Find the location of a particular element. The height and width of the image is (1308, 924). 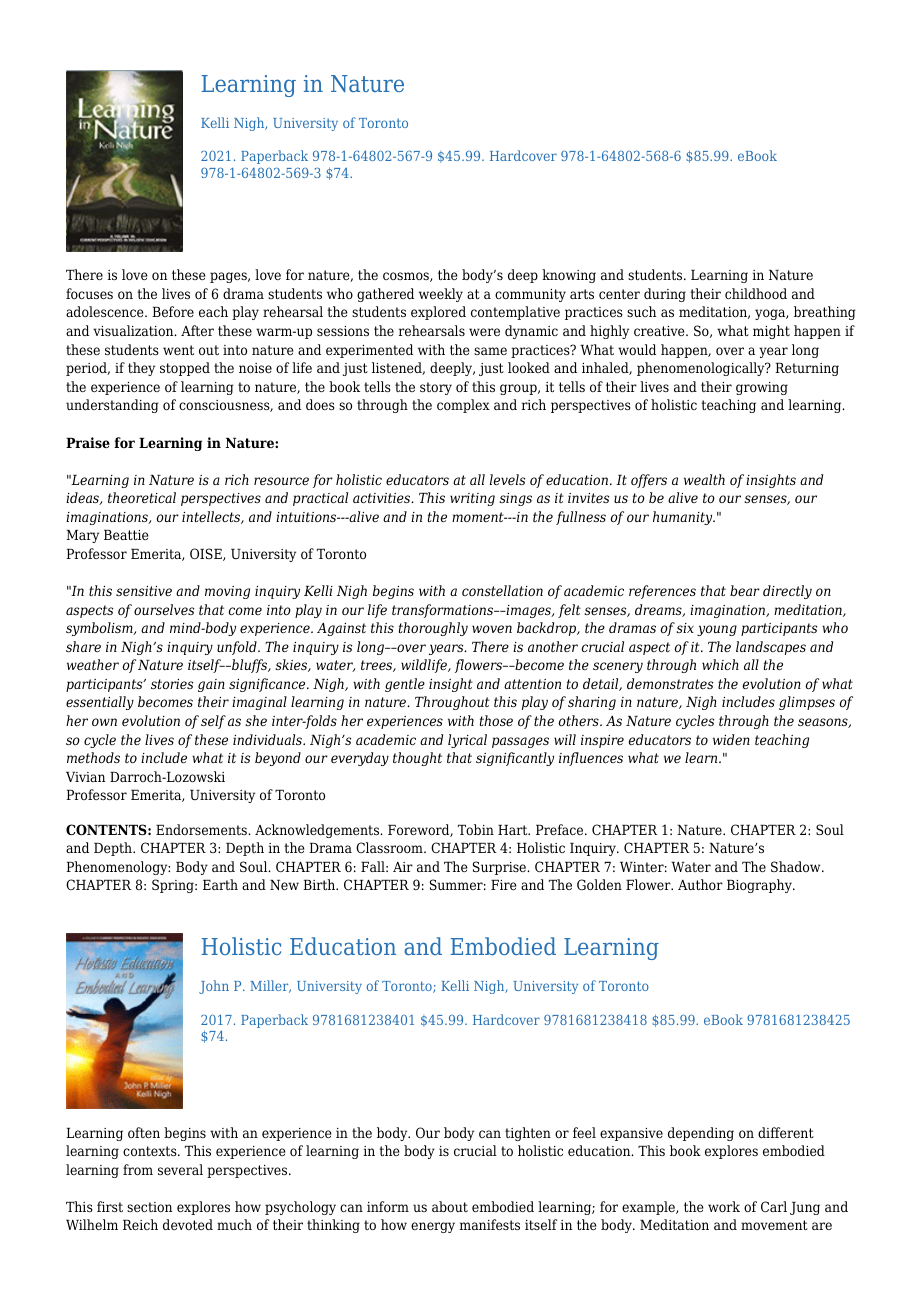

childhood is located at coordinates (756, 293).
